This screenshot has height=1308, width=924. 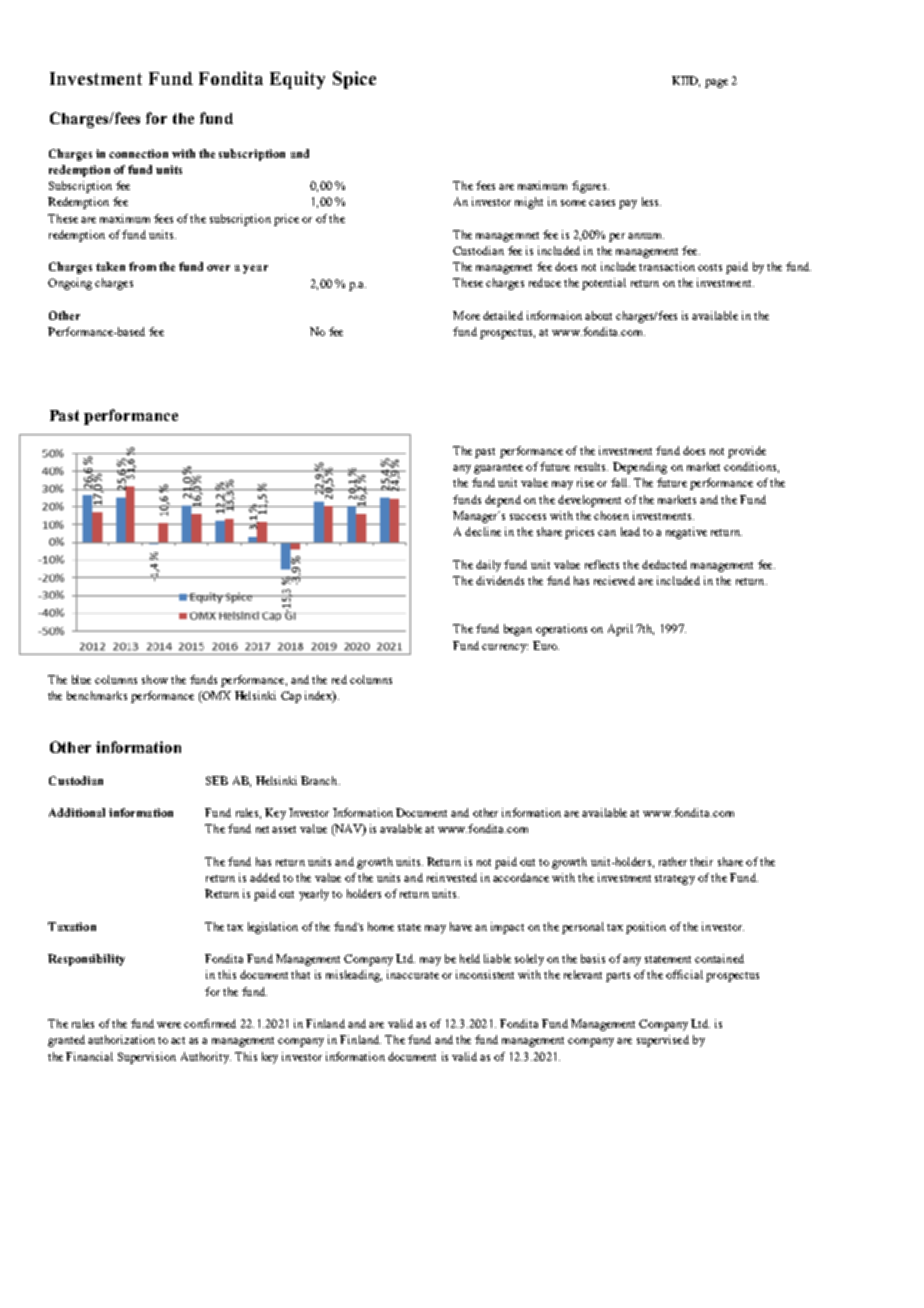 I want to click on were, so click(x=169, y=1025).
